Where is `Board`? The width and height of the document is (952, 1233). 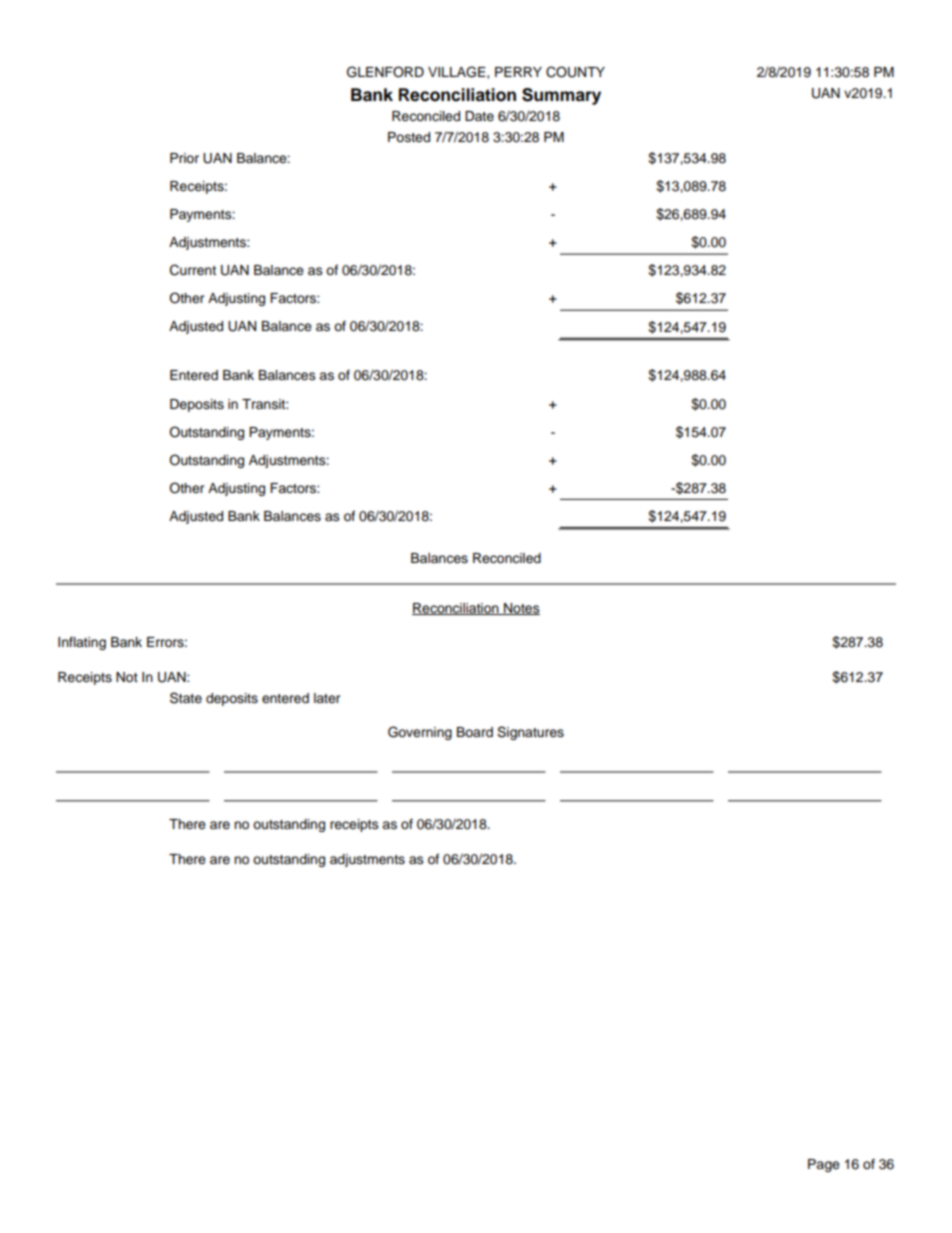
Board is located at coordinates (475, 732).
